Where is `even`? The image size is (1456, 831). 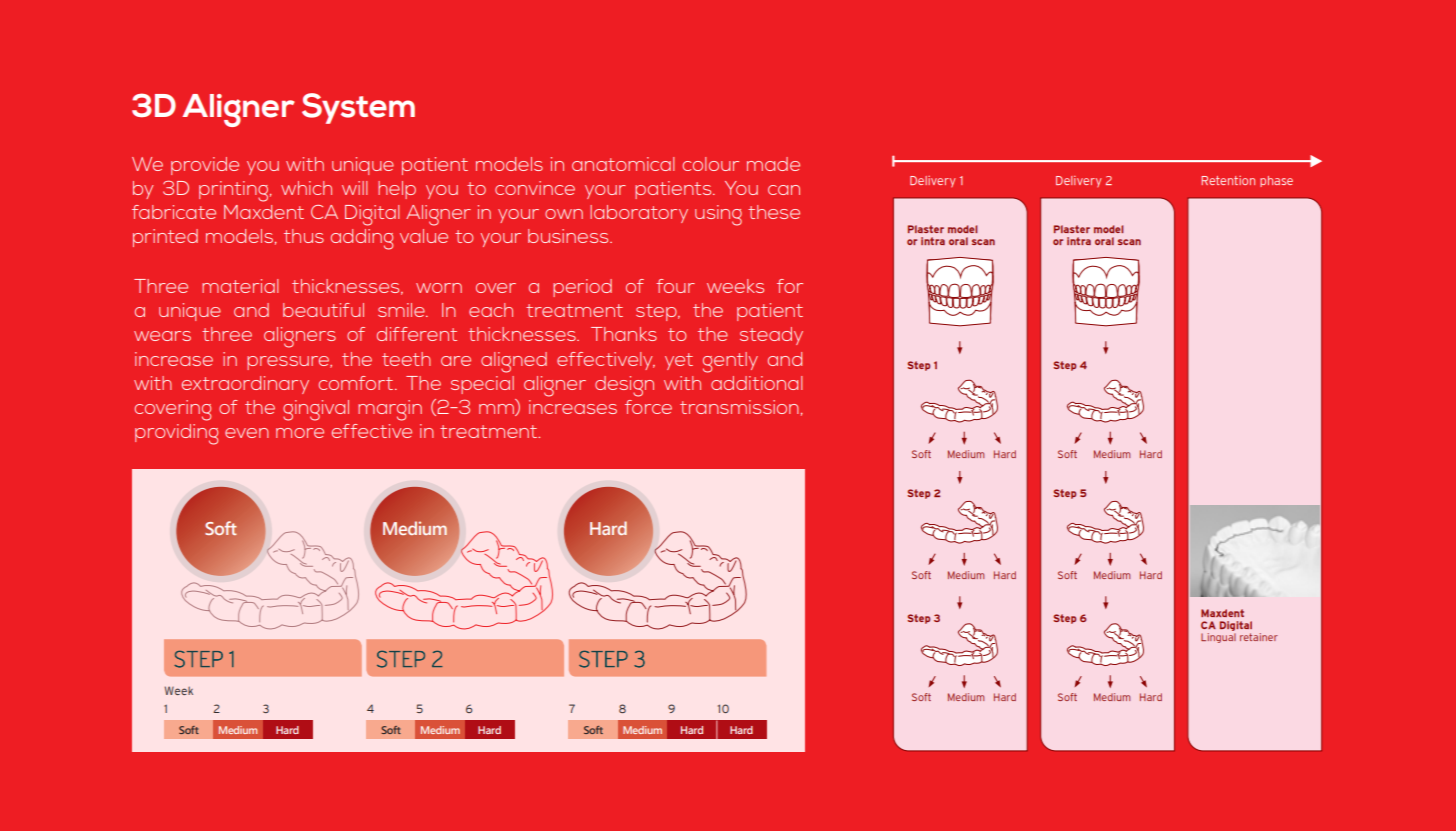
even is located at coordinates (247, 433).
